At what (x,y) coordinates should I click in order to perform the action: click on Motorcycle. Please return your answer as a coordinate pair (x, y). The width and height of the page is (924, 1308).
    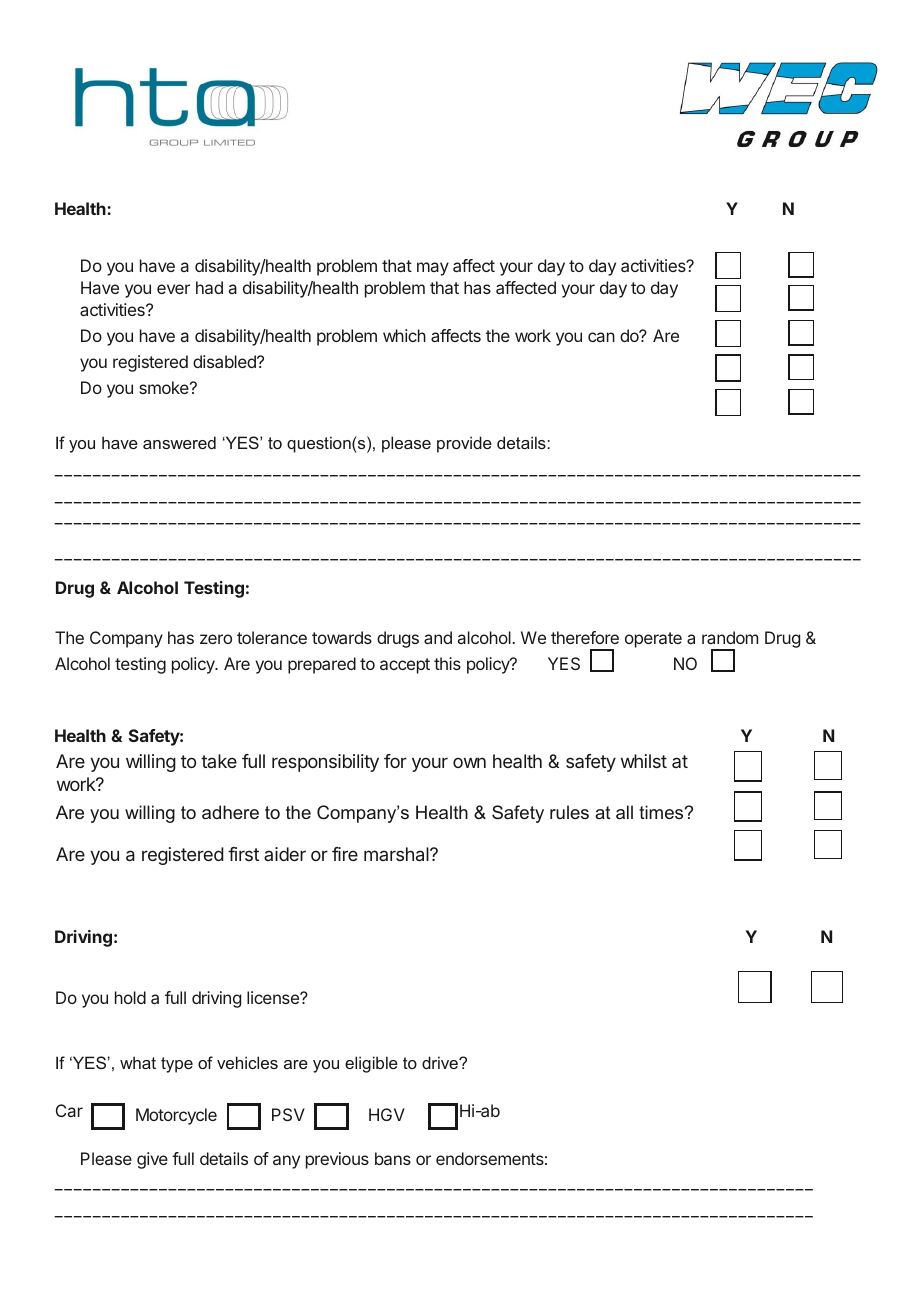
    Looking at the image, I should click on (176, 1116).
